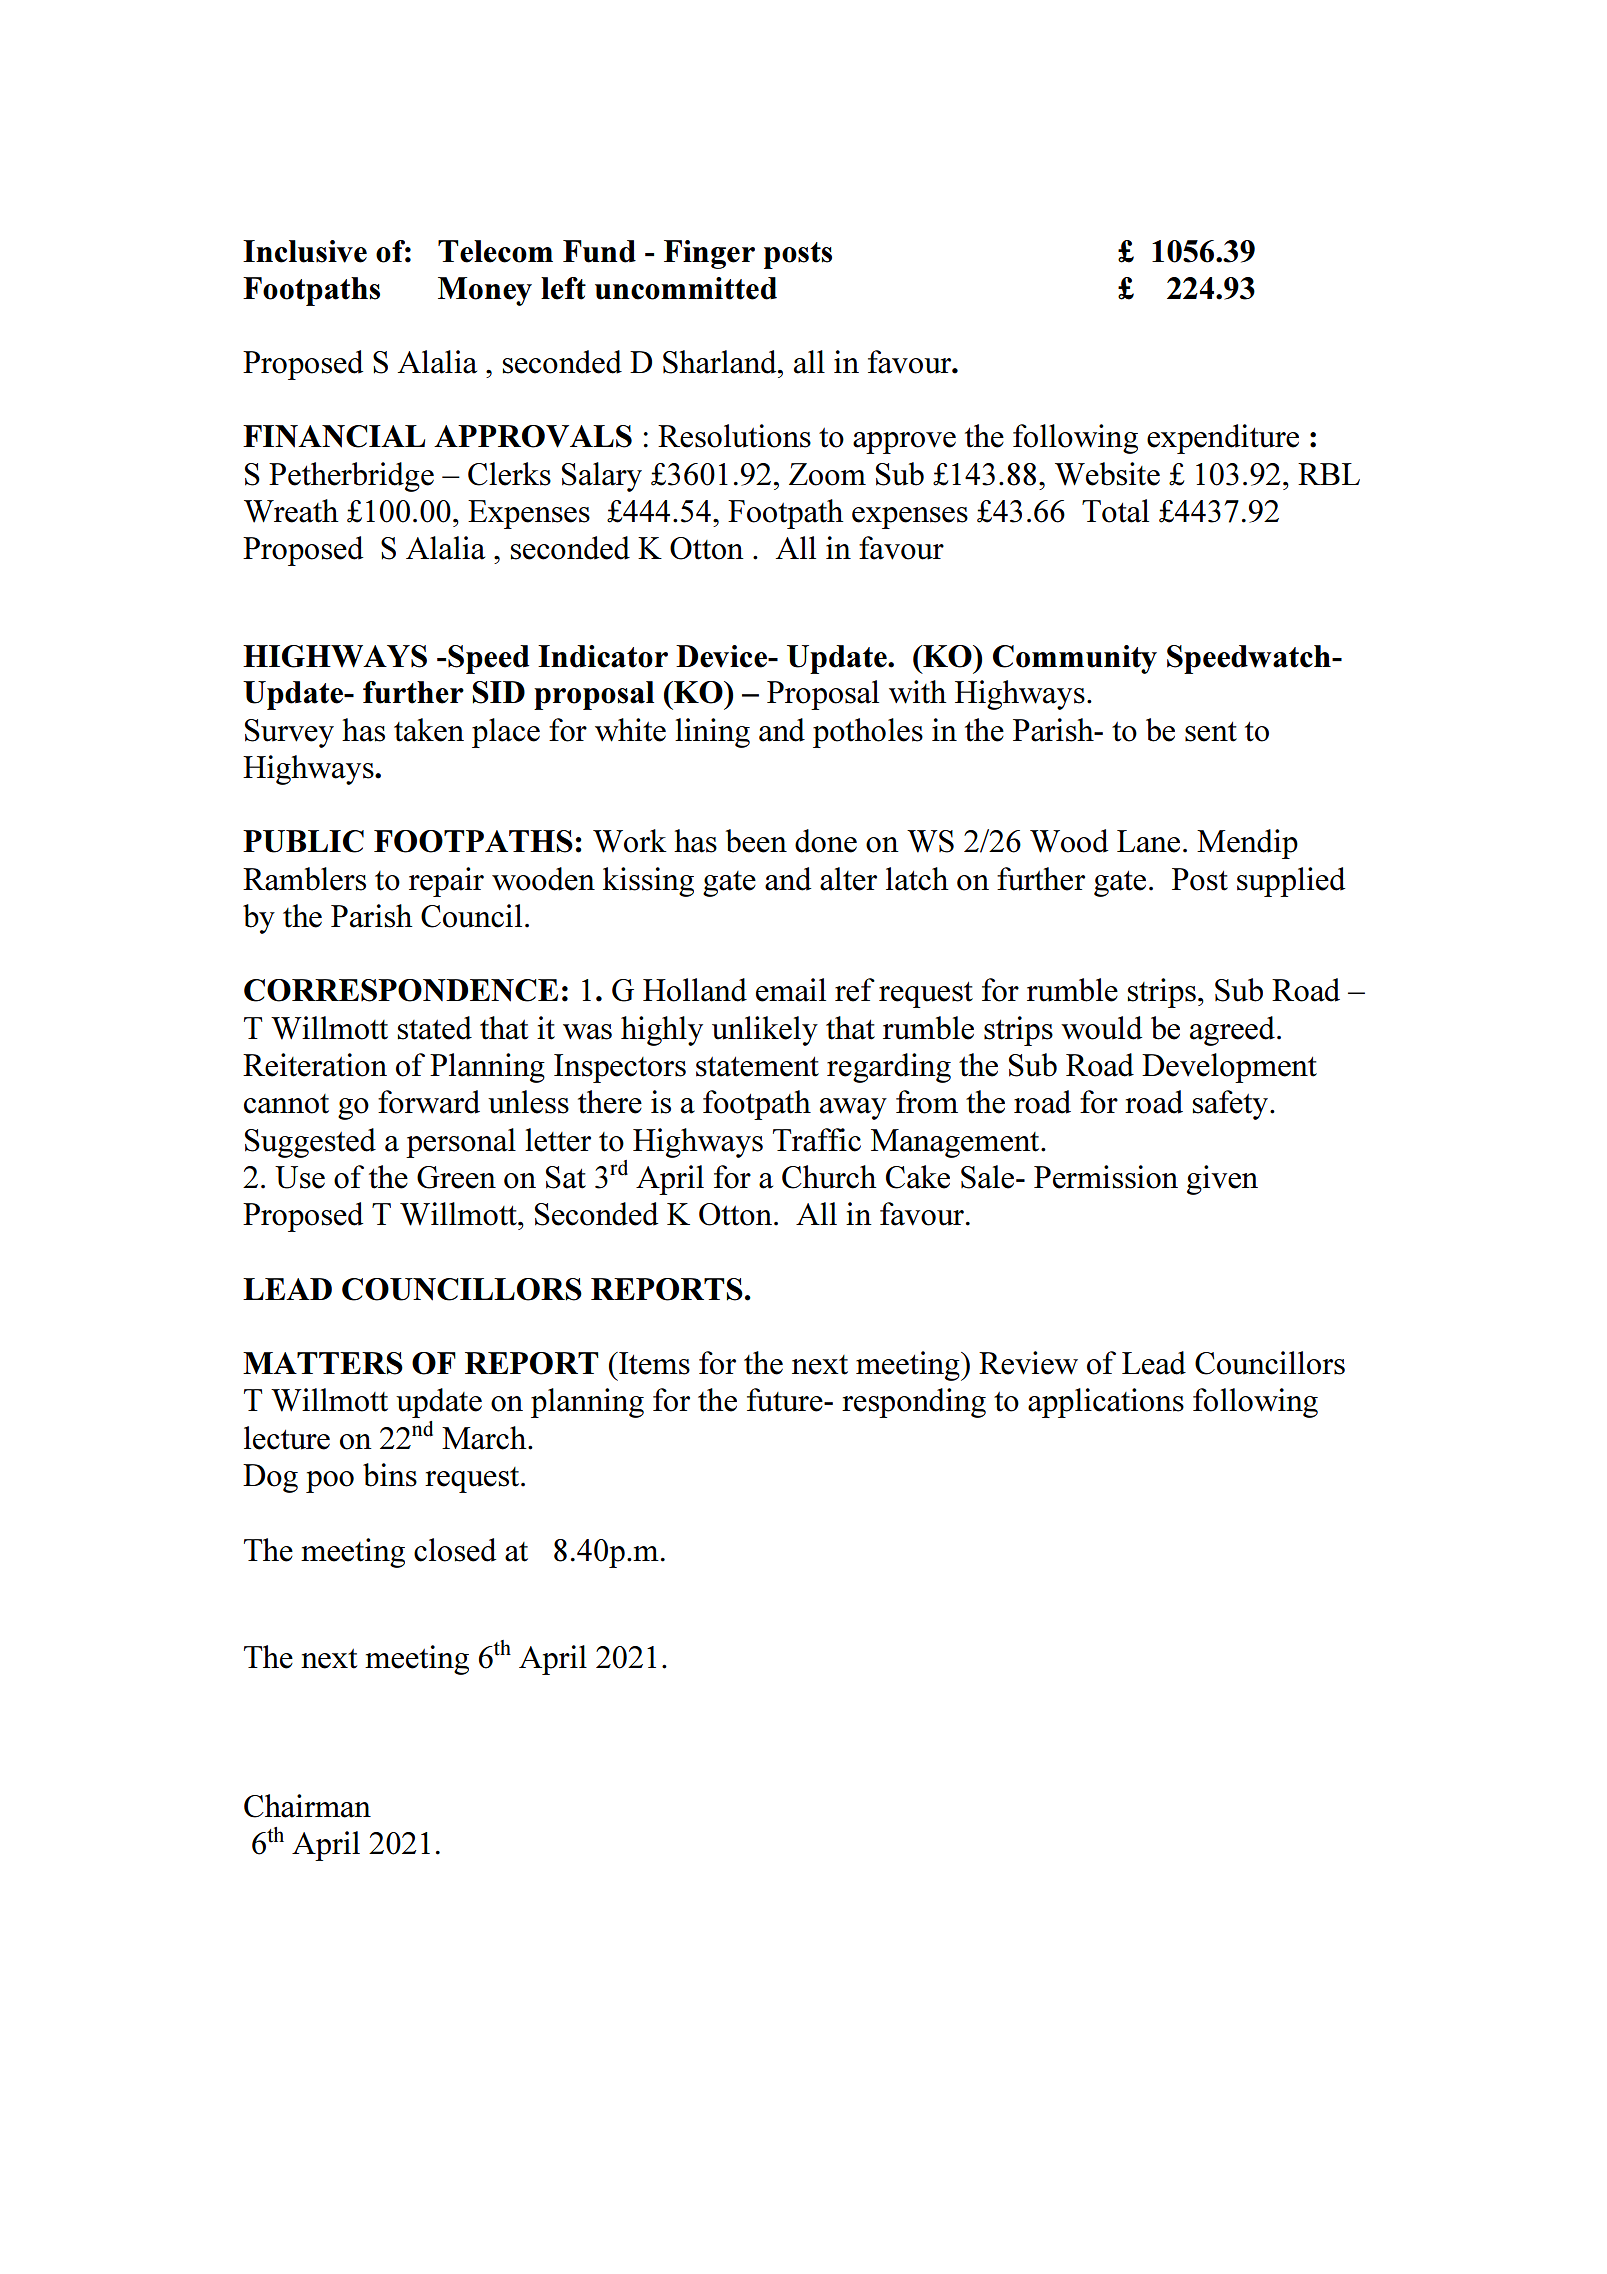 The height and width of the page is (2274, 1607). I want to click on Chairman, so click(307, 1806).
